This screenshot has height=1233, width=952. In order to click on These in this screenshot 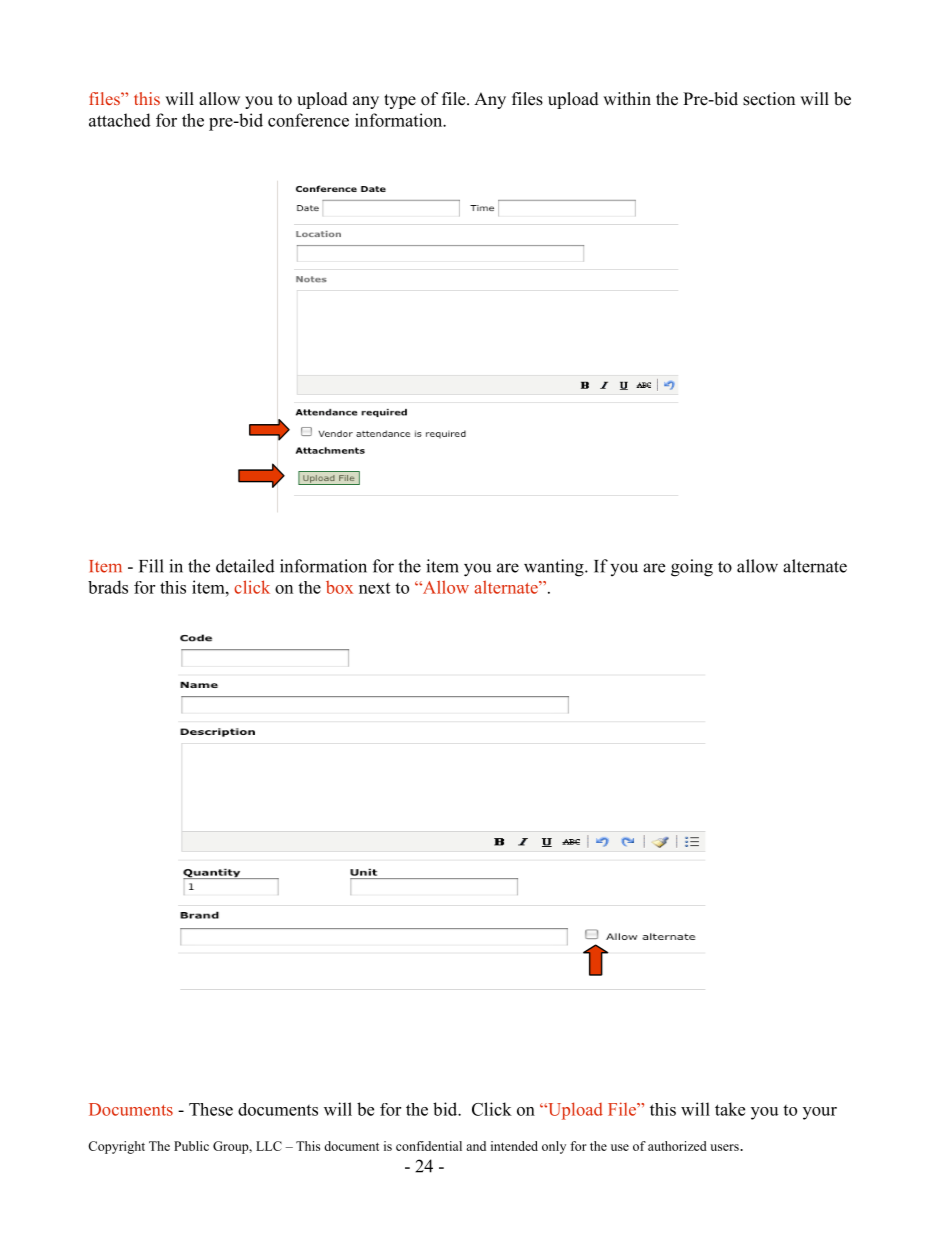, I will do `click(211, 1109)`.
